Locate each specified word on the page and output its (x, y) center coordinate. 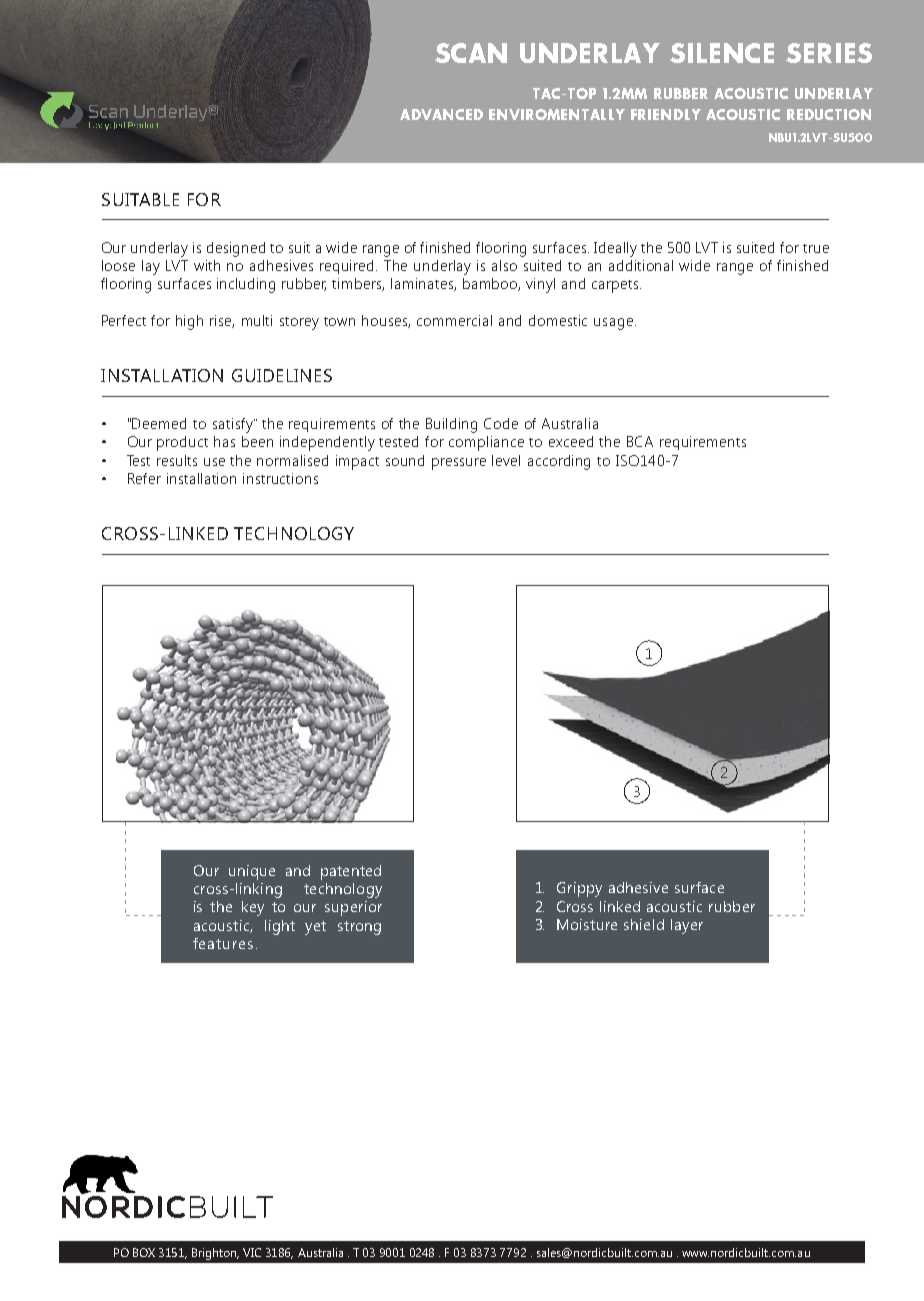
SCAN (471, 53)
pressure (459, 464)
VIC (252, 1252)
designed (236, 249)
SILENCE (722, 53)
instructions (280, 478)
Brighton (215, 1254)
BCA (640, 441)
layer (687, 926)
